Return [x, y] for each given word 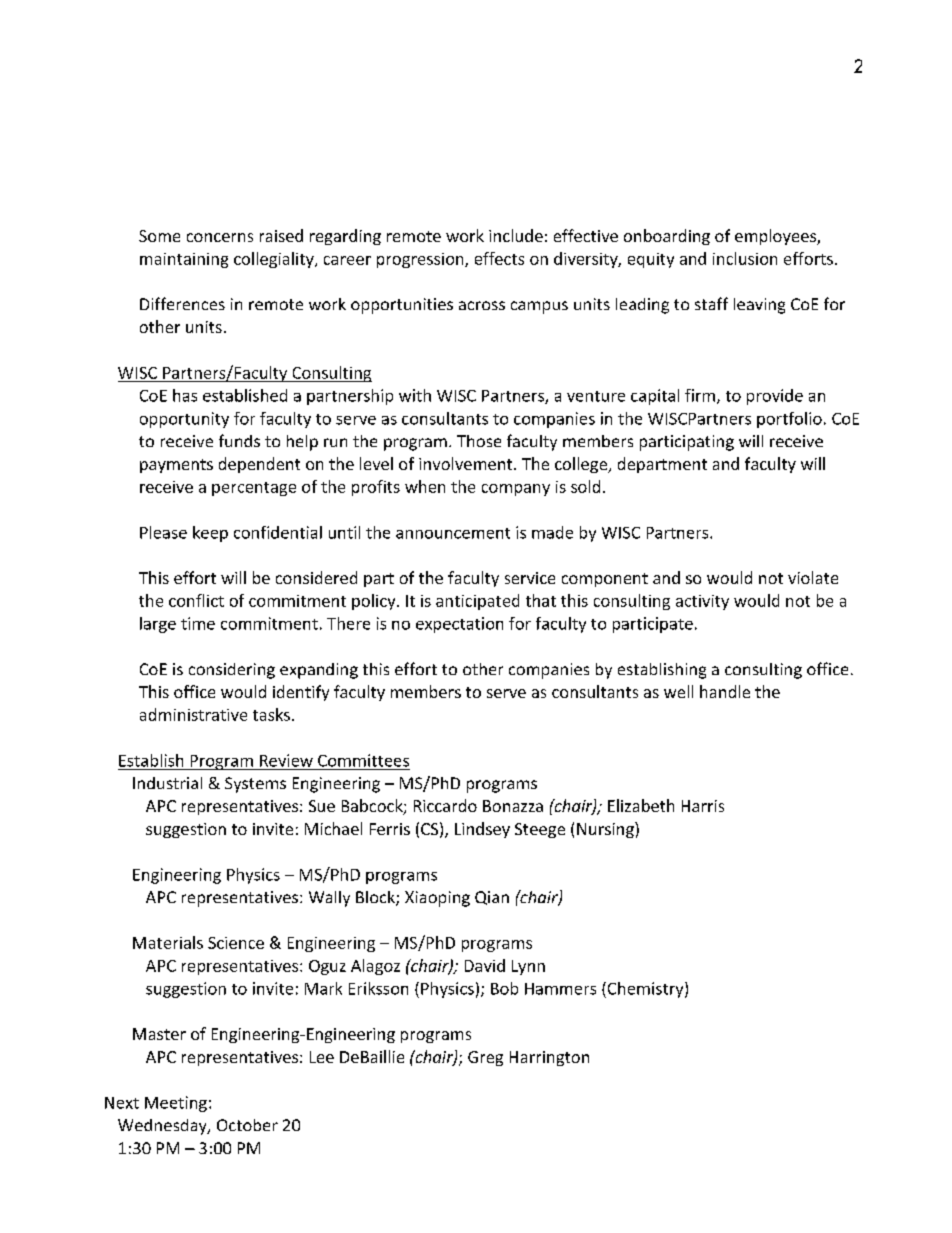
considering [232, 671]
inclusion [745, 258]
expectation [459, 625]
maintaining [184, 260]
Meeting [176, 1104]
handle [725, 691]
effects [499, 258]
